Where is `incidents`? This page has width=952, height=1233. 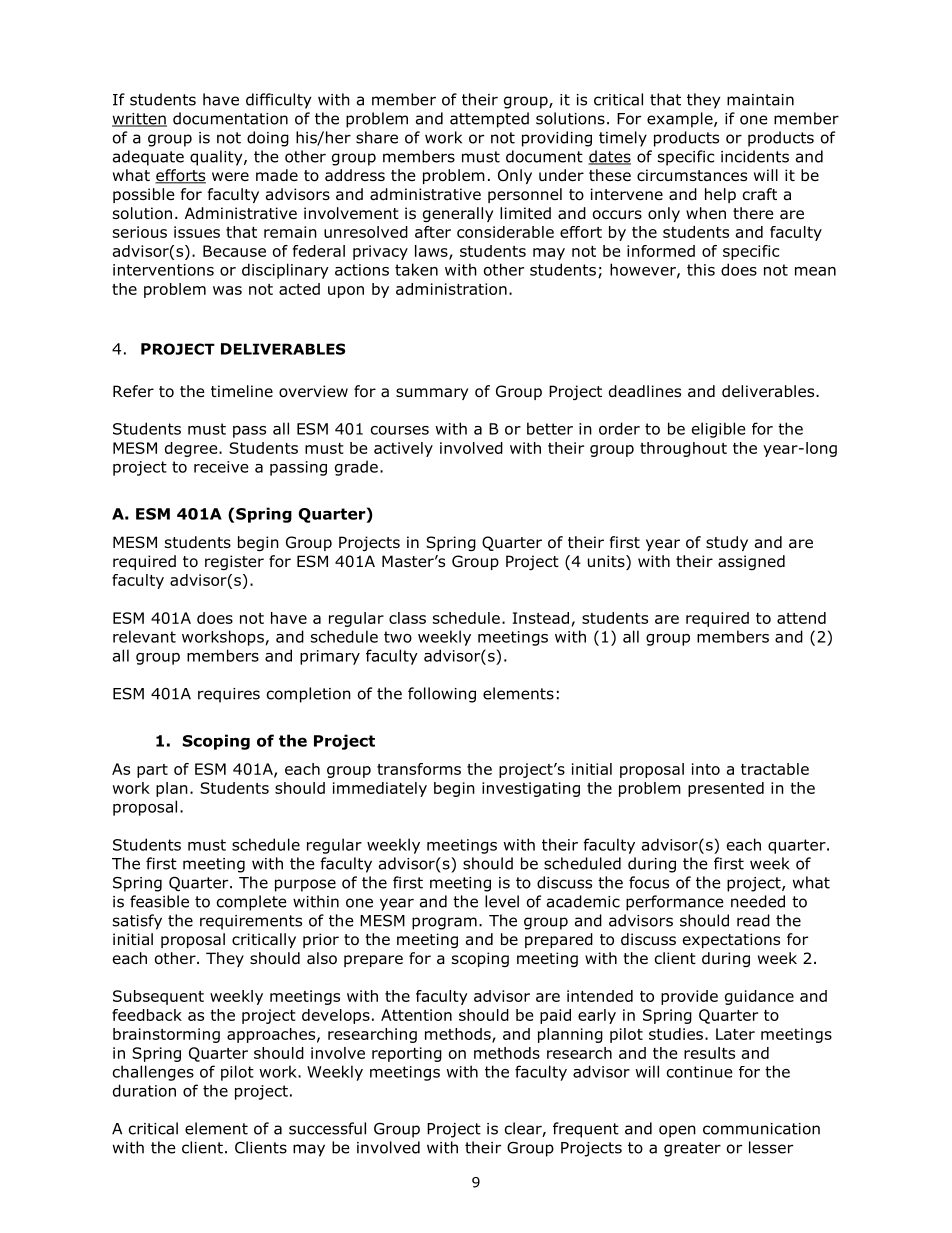 incidents is located at coordinates (755, 156).
